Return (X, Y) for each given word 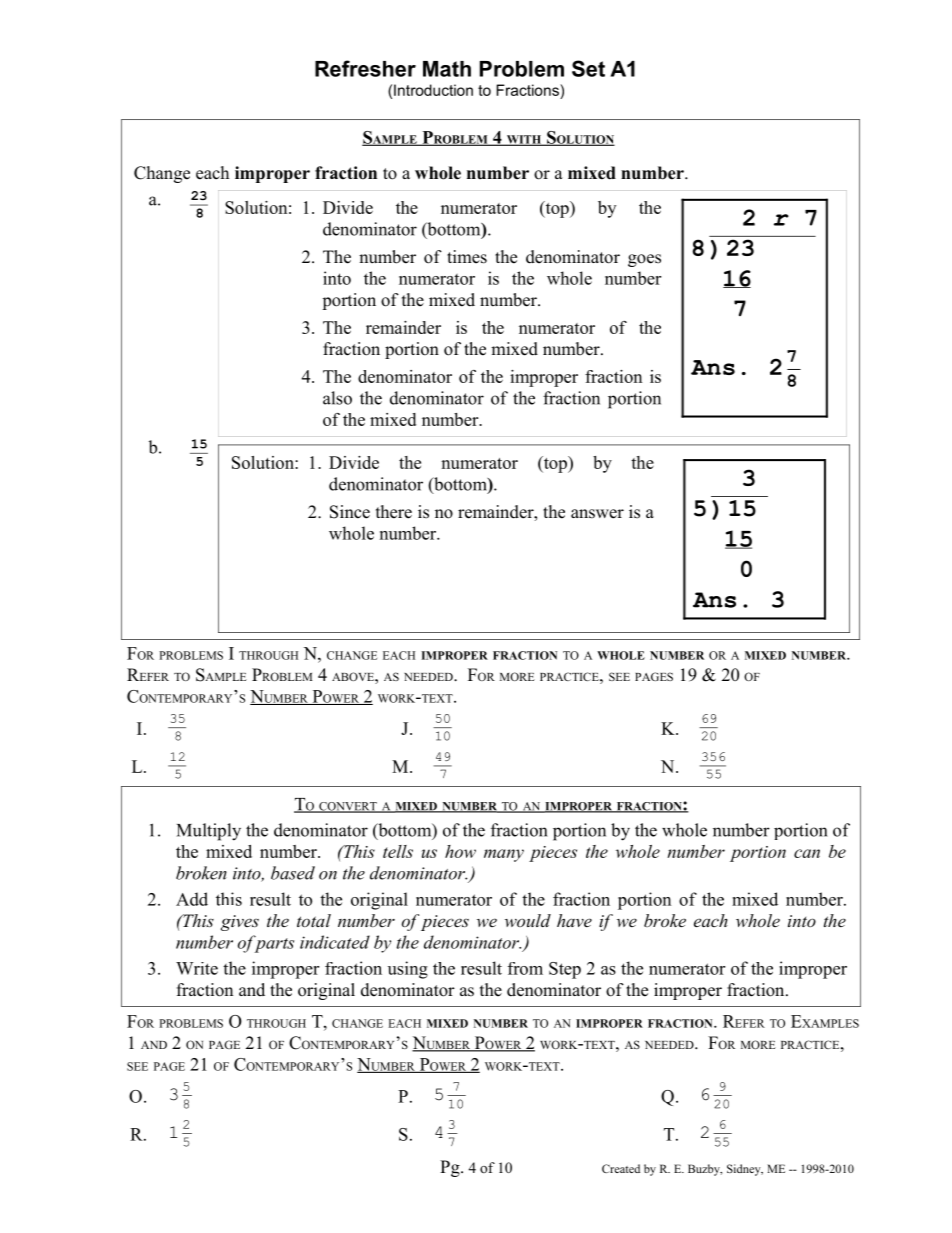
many (504, 855)
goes (644, 260)
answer (597, 514)
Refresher (365, 68)
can (807, 853)
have (574, 920)
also (337, 398)
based (293, 873)
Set (588, 68)
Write (197, 968)
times (467, 257)
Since (350, 512)
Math (447, 69)
